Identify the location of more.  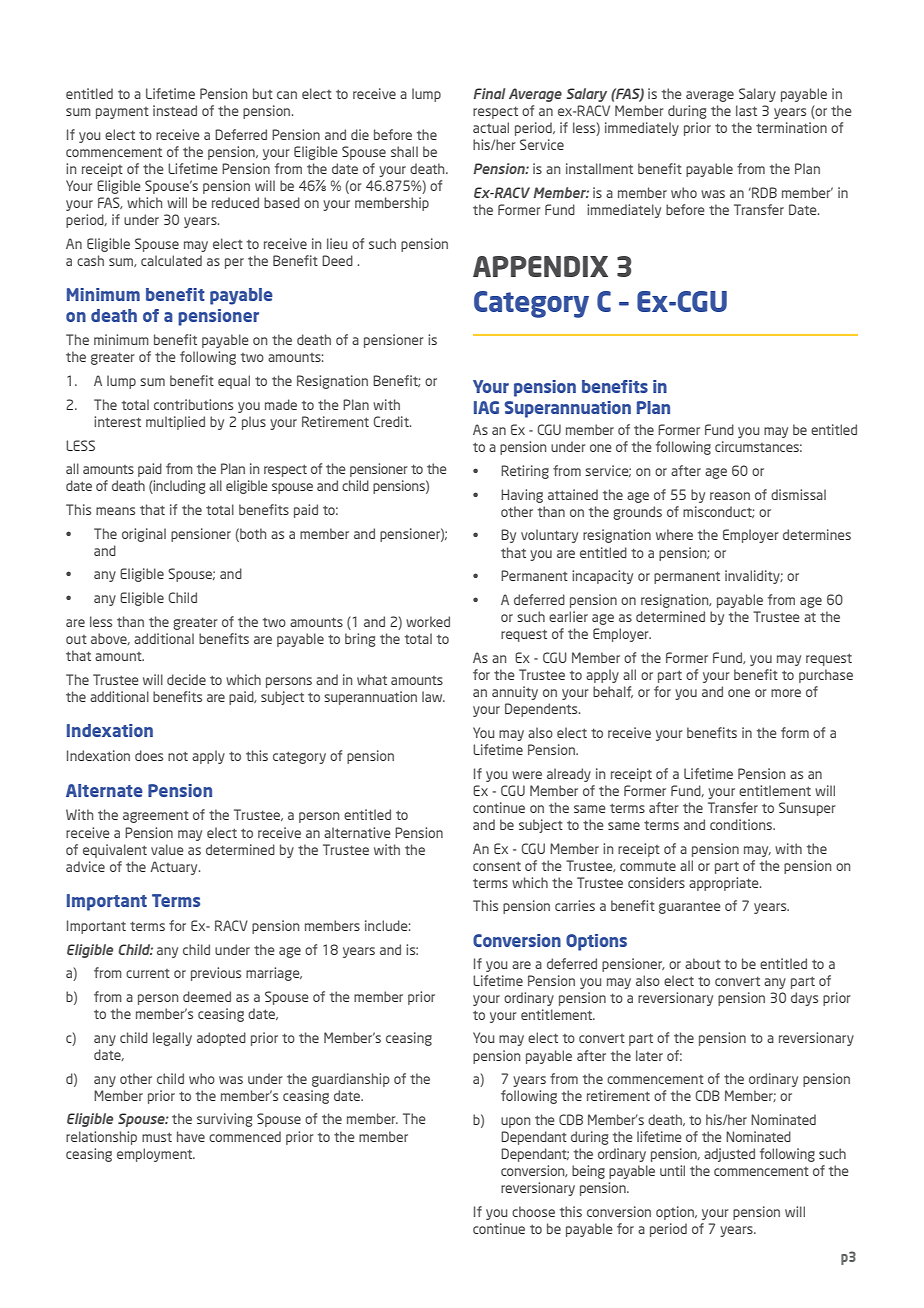
(786, 693).
